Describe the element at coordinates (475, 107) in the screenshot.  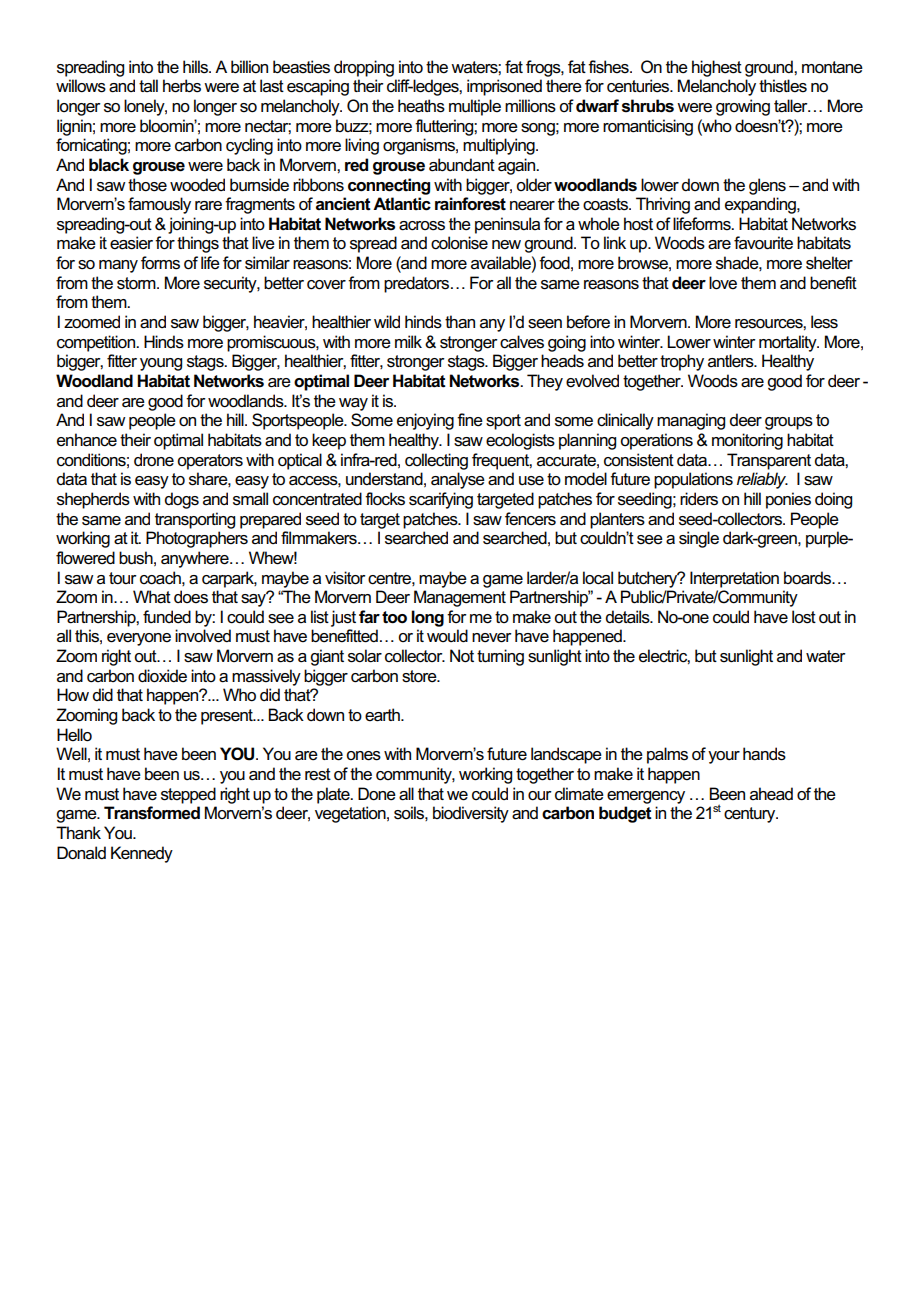
I see `multiple` at that location.
